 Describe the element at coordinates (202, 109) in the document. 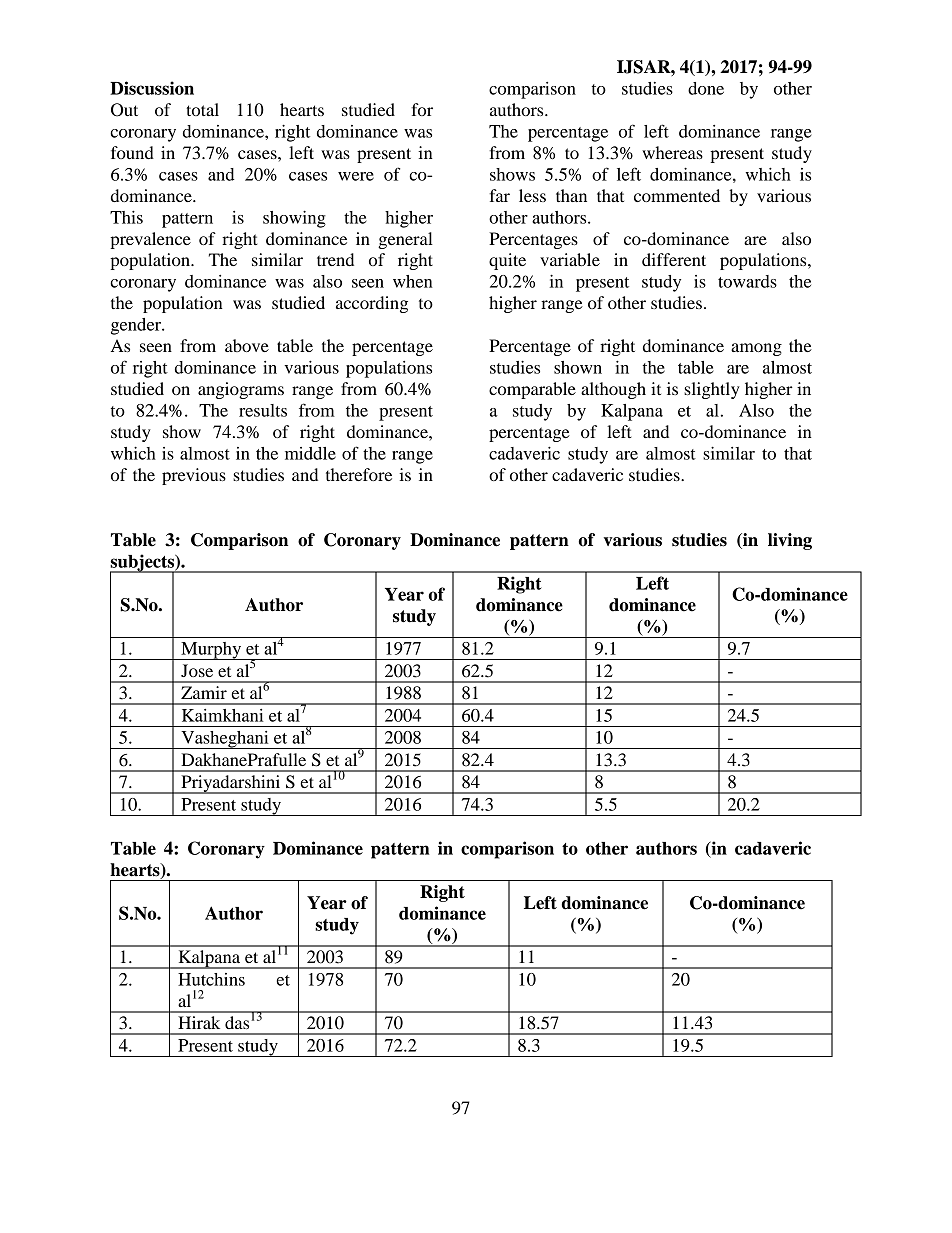

I see `total` at that location.
